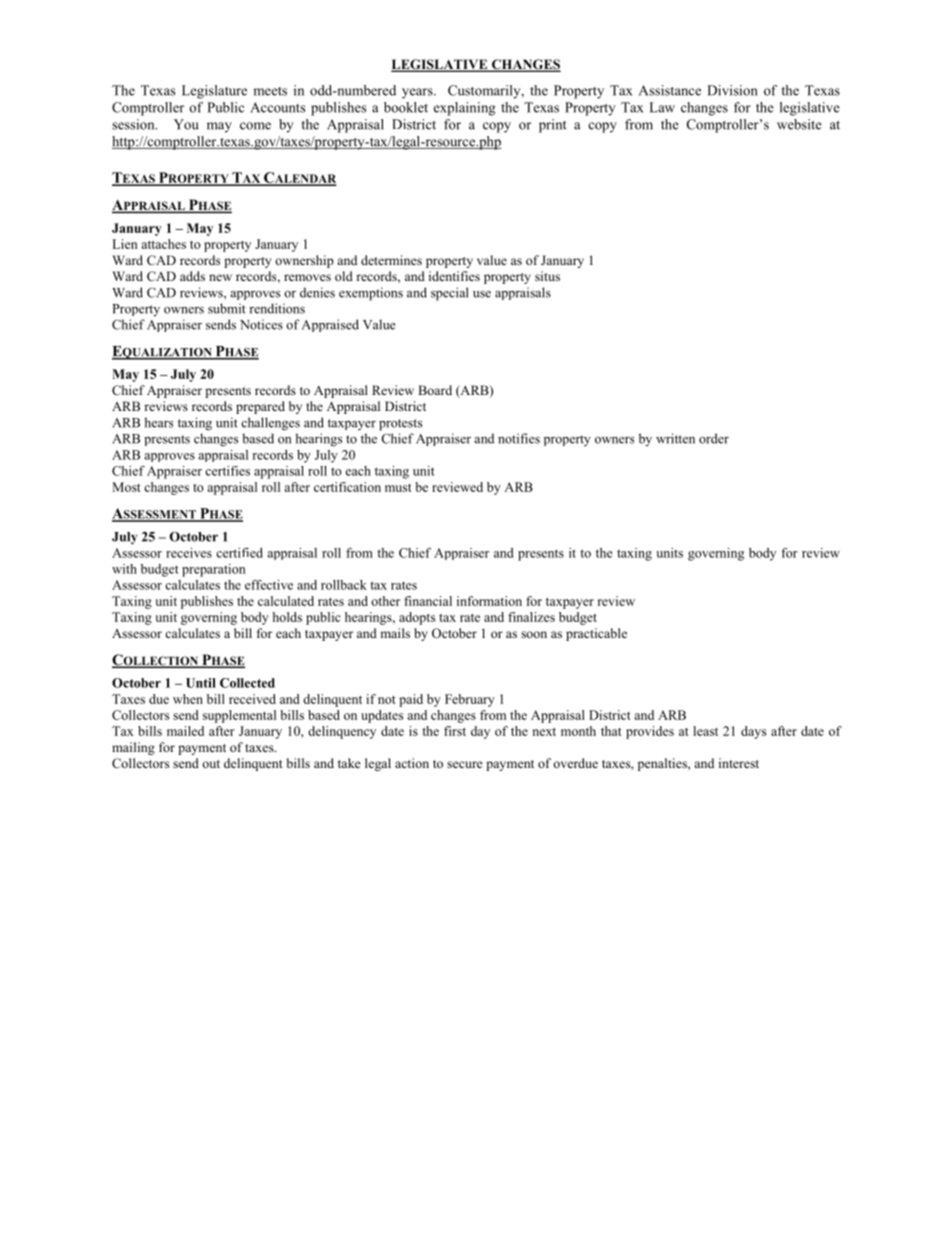 The image size is (952, 1233). What do you see at coordinates (227, 471) in the image?
I see `certifies` at bounding box center [227, 471].
